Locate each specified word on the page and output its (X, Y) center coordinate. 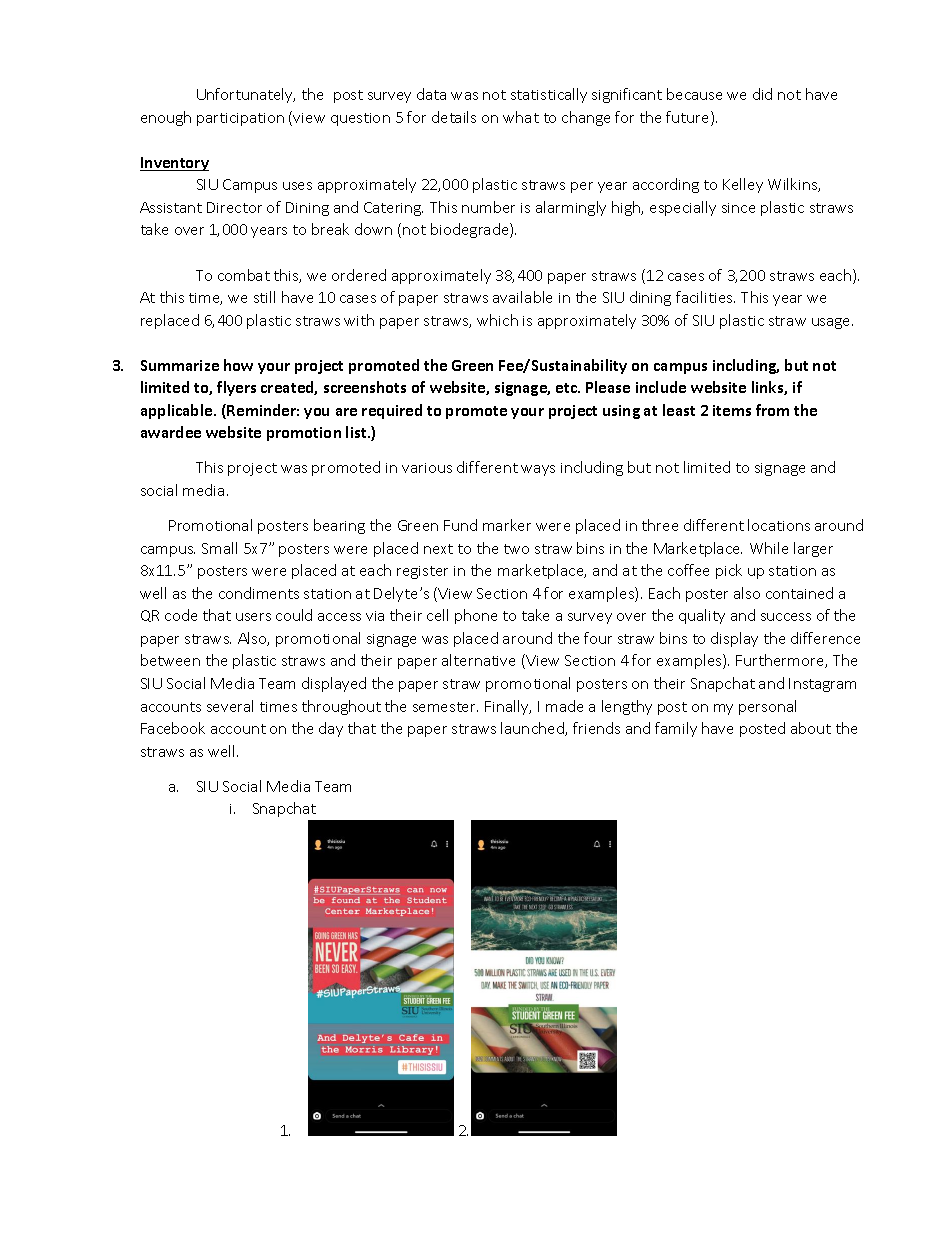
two (516, 549)
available (522, 297)
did (762, 94)
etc (567, 388)
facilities (705, 297)
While (769, 548)
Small (219, 548)
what (521, 117)
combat (244, 275)
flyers (236, 388)
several (230, 706)
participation (240, 119)
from (772, 410)
